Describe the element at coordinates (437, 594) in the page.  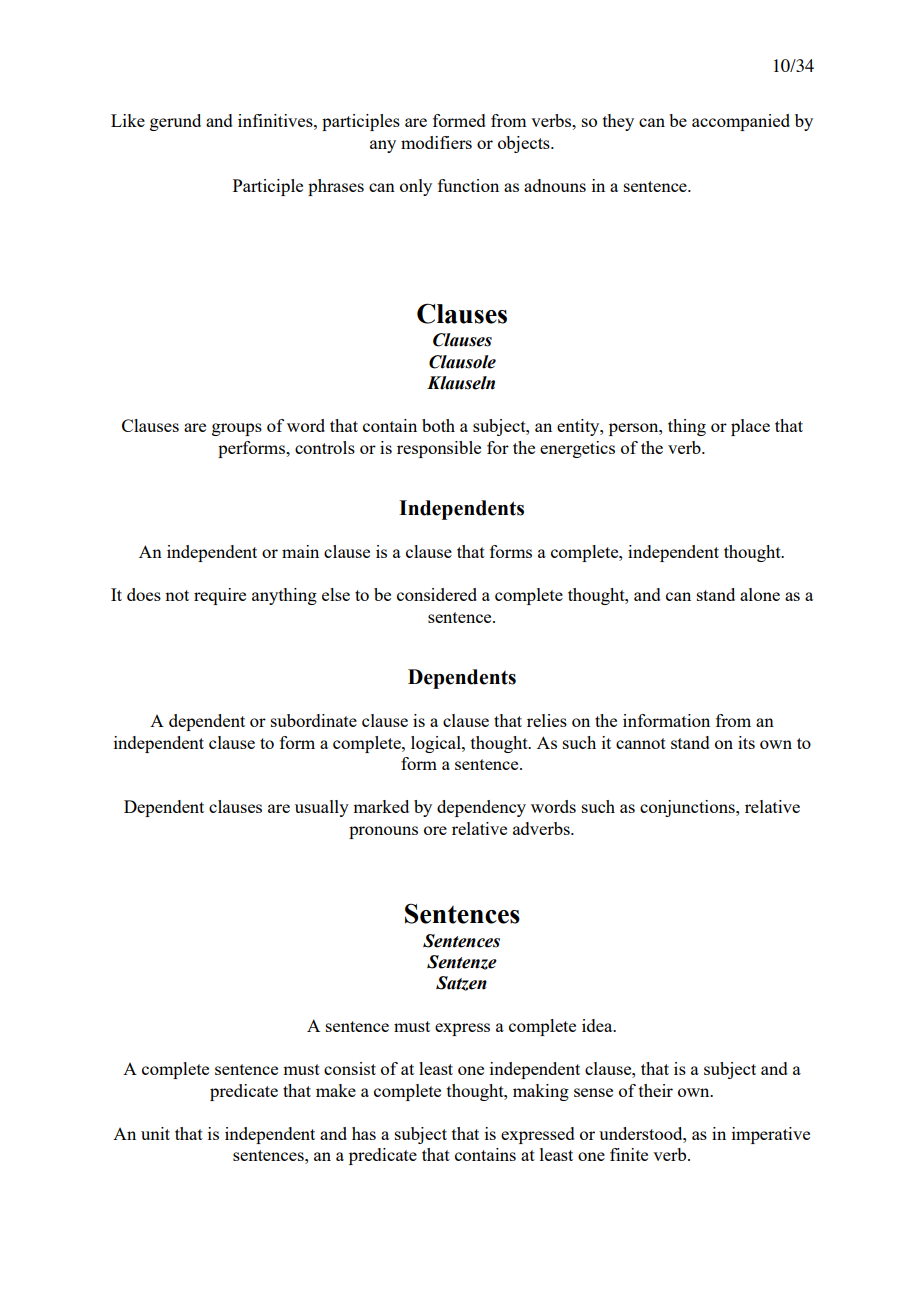
I see `considered` at that location.
